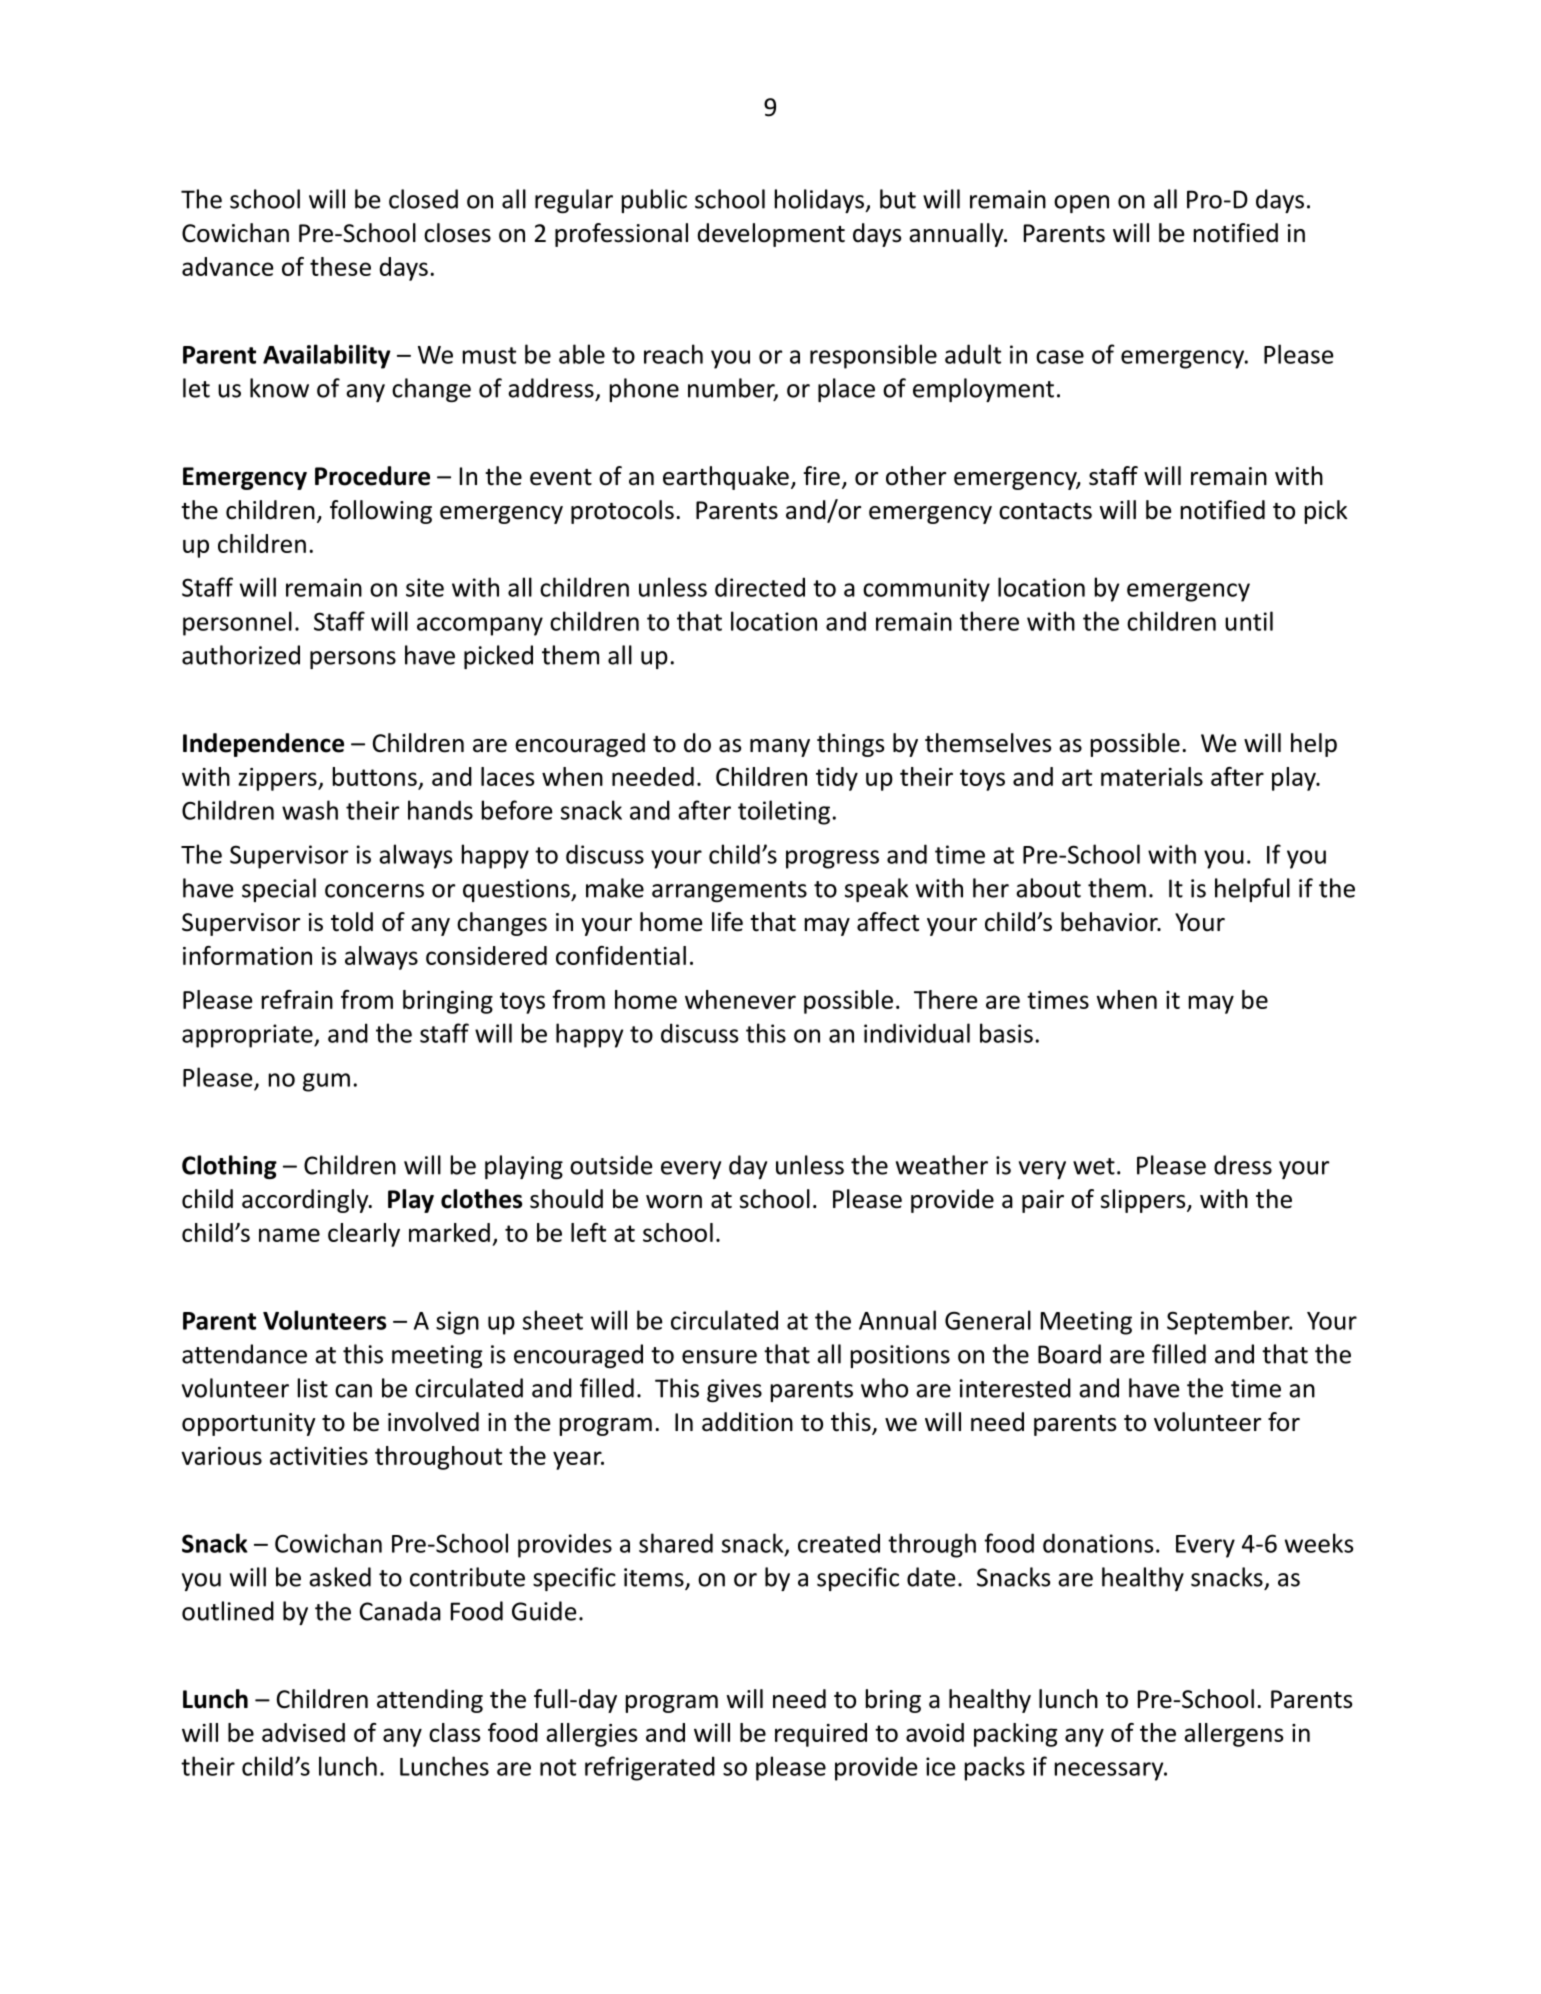 The image size is (1541, 1994). Describe the element at coordinates (1081, 204) in the image. I see `open` at that location.
